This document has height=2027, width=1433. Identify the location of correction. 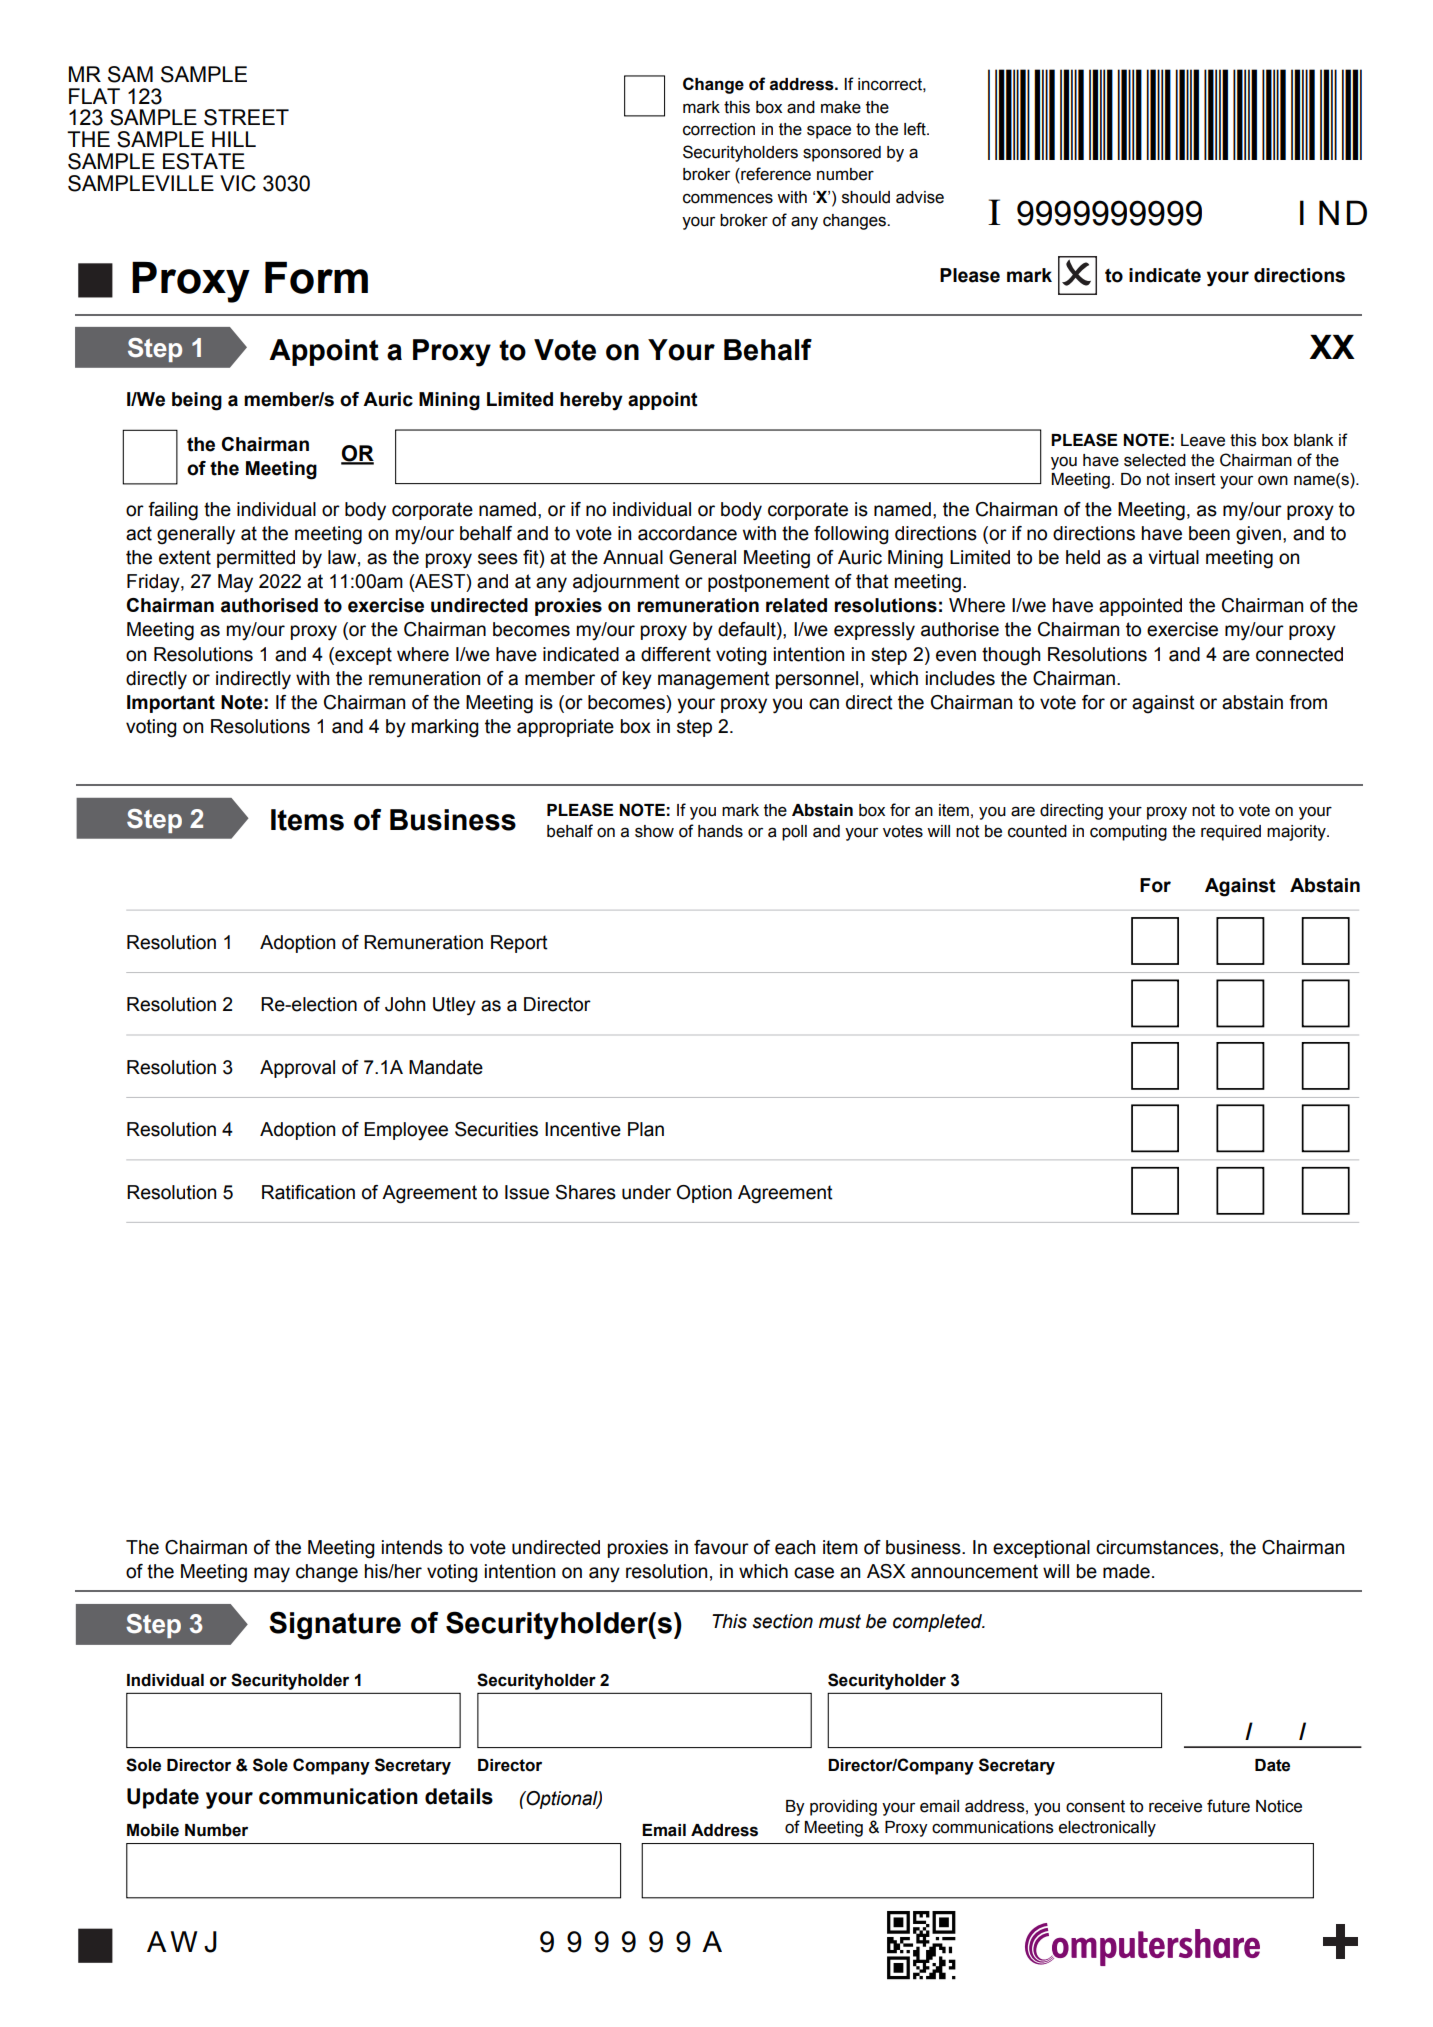
(719, 129).
